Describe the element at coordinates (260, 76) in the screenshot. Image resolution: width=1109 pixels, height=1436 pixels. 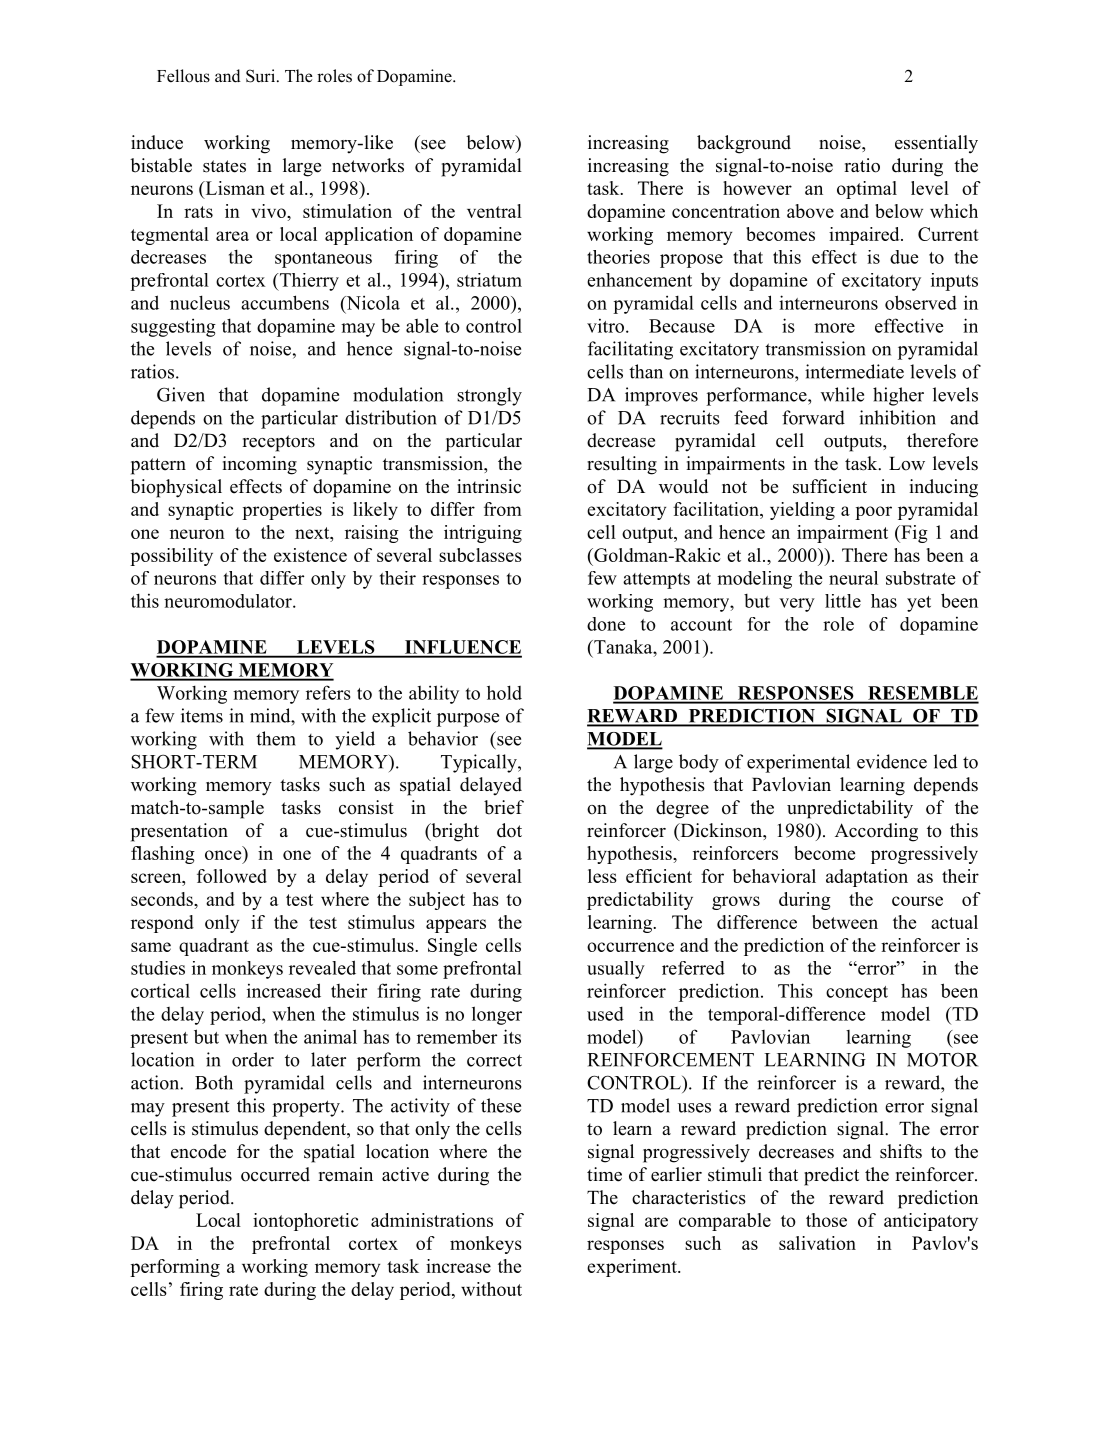
I see `Suri` at that location.
